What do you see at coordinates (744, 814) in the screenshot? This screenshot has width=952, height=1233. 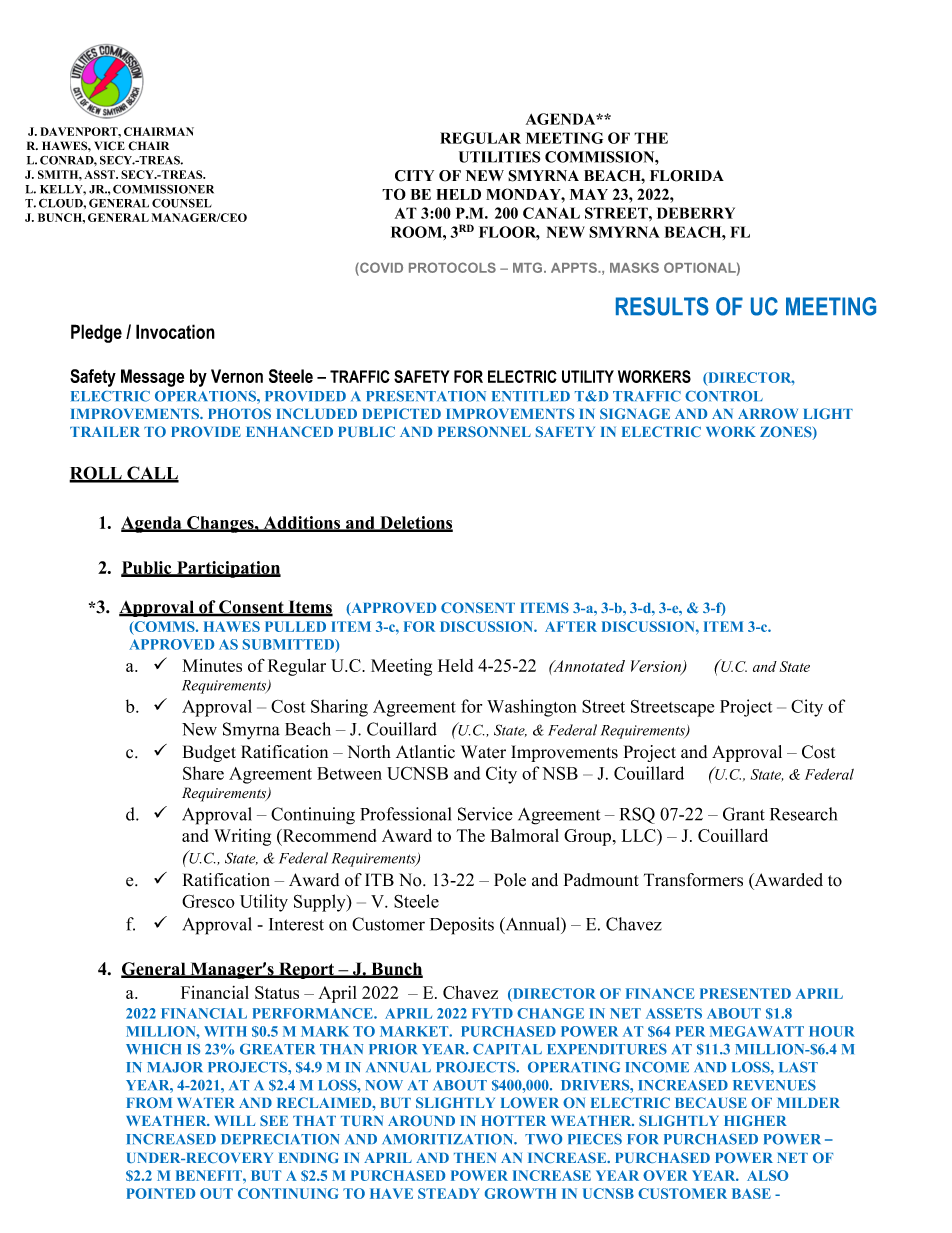 I see `Grant` at bounding box center [744, 814].
